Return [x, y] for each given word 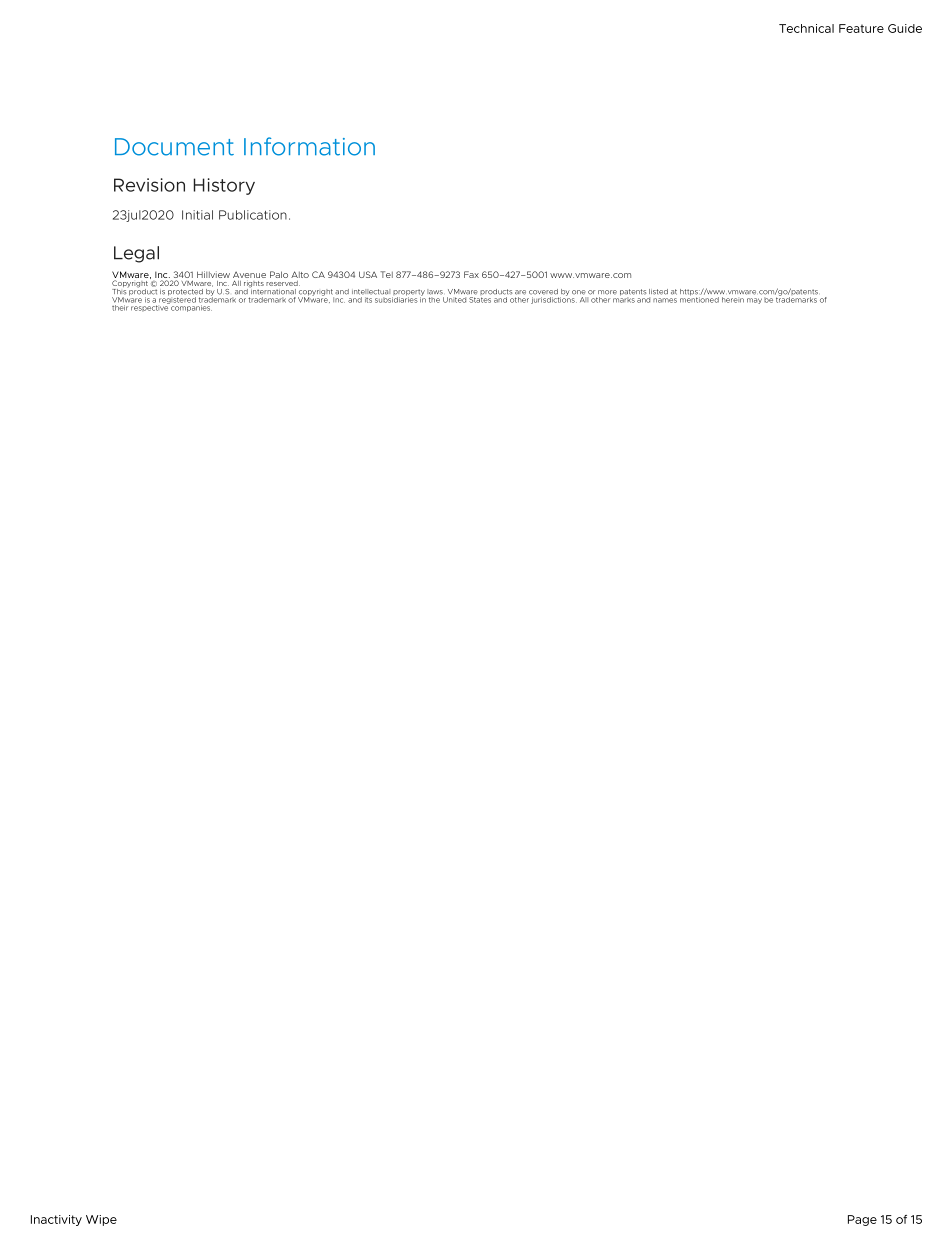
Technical [806, 28]
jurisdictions [554, 299]
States [479, 298]
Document [174, 147]
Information [309, 146]
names [665, 300]
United [454, 298]
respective [150, 307]
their [120, 308]
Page [862, 1220]
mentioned [699, 298]
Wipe [101, 1220]
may [754, 301]
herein [733, 300]
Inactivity [56, 1220]
